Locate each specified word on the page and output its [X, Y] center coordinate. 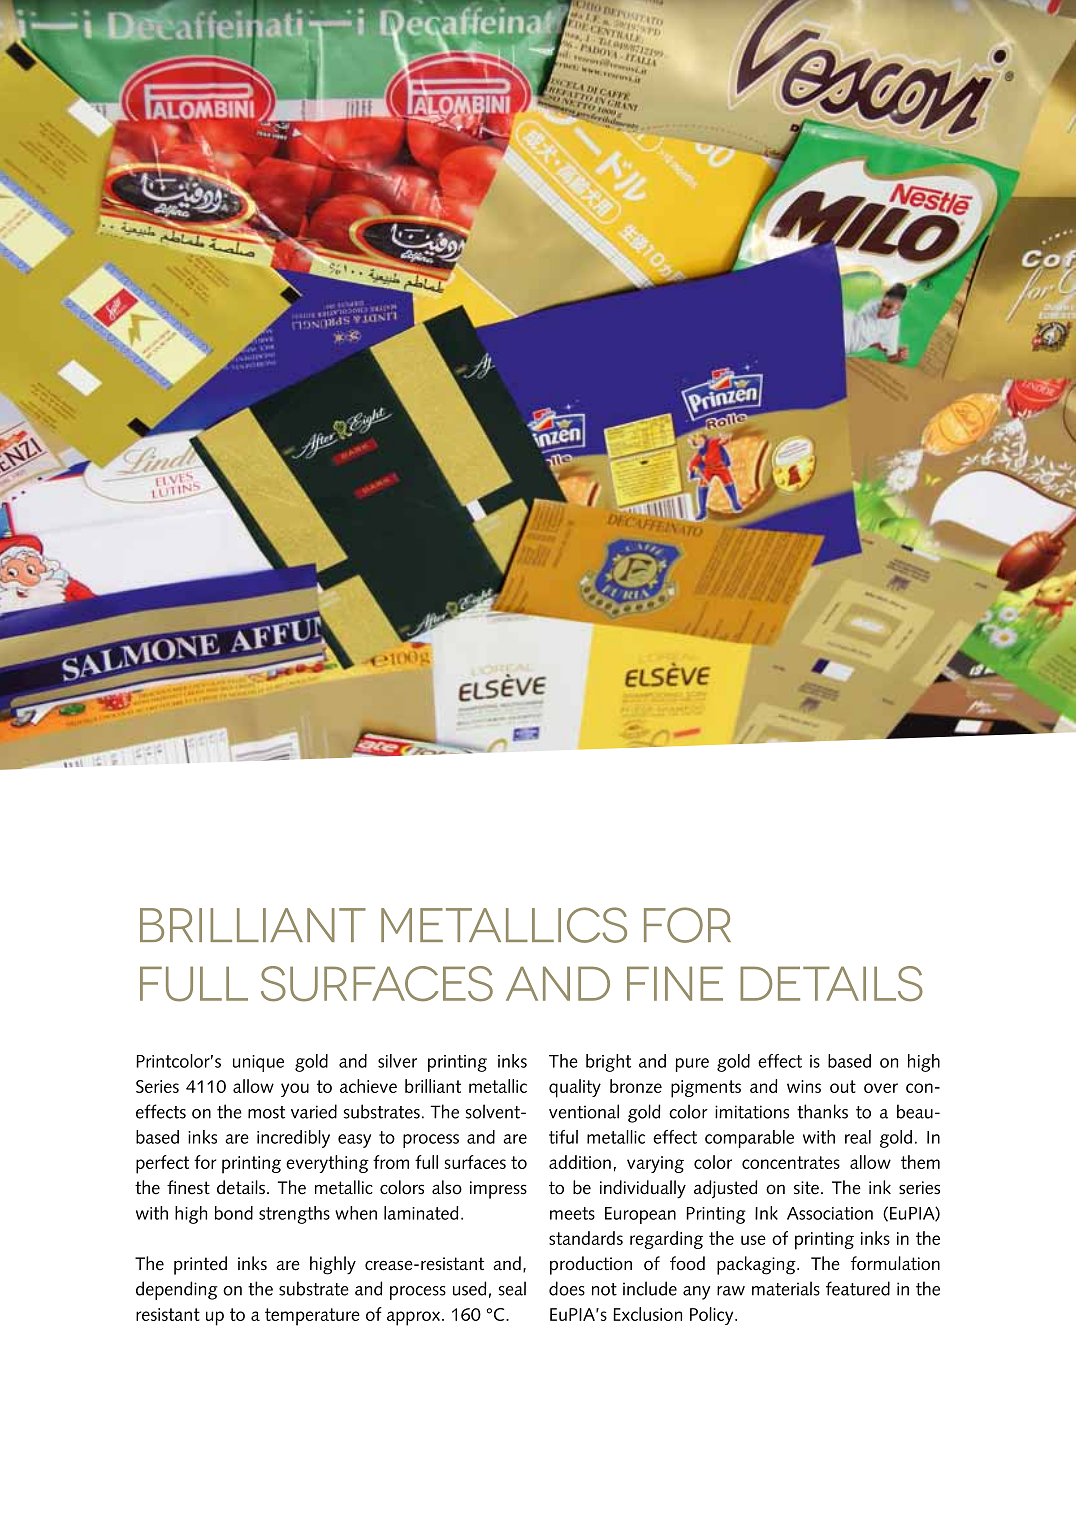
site [806, 1188]
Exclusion [647, 1314]
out [843, 1086]
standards [586, 1238]
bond [234, 1213]
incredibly [293, 1139]
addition [580, 1162]
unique [258, 1063]
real [858, 1137]
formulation [895, 1263]
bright [608, 1063]
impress [498, 1190]
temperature [312, 1317]
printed [200, 1265]
